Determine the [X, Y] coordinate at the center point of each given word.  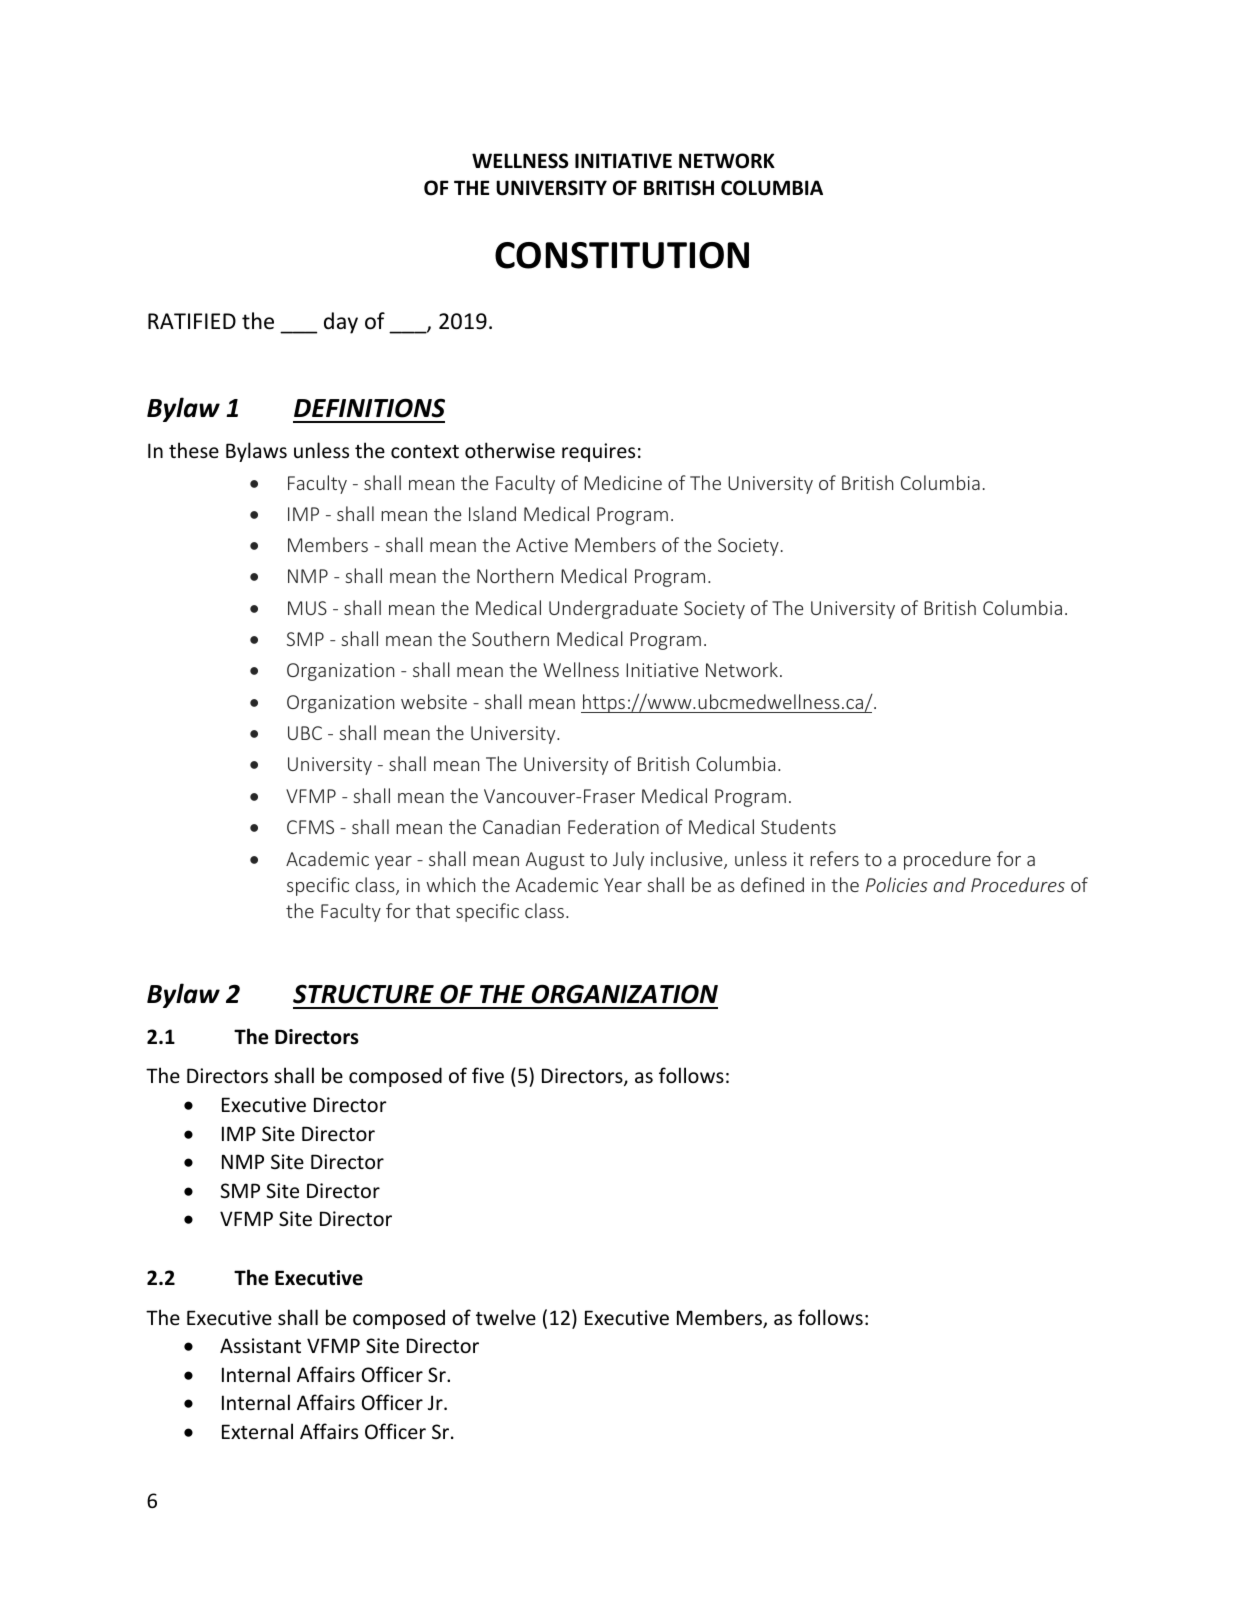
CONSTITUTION [622, 255]
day [341, 323]
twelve [506, 1317]
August [555, 861]
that [433, 910]
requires [598, 452]
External [257, 1431]
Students [798, 826]
